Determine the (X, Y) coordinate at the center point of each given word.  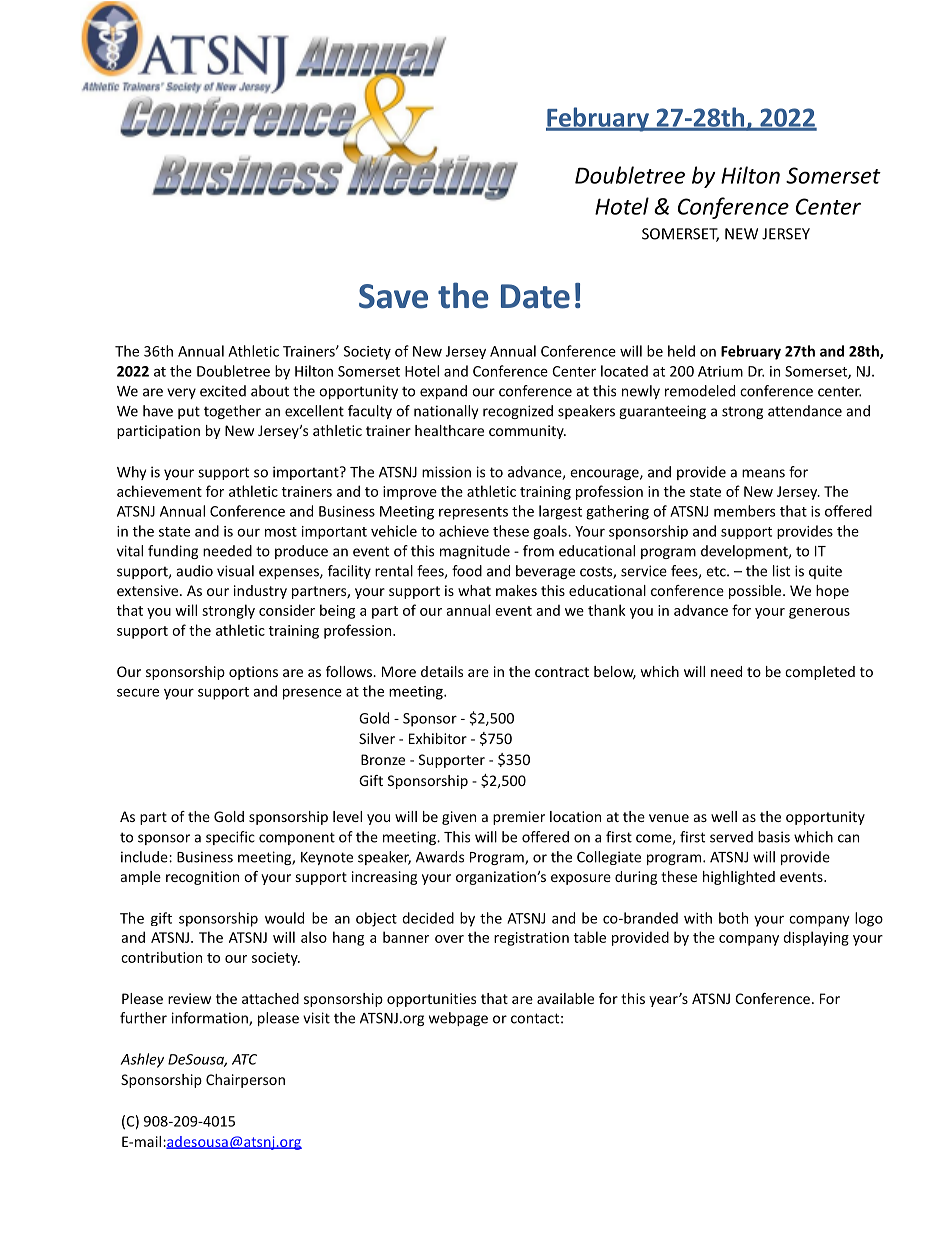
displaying (816, 938)
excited (223, 391)
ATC (244, 1059)
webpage (458, 1019)
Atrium (720, 371)
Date (535, 296)
